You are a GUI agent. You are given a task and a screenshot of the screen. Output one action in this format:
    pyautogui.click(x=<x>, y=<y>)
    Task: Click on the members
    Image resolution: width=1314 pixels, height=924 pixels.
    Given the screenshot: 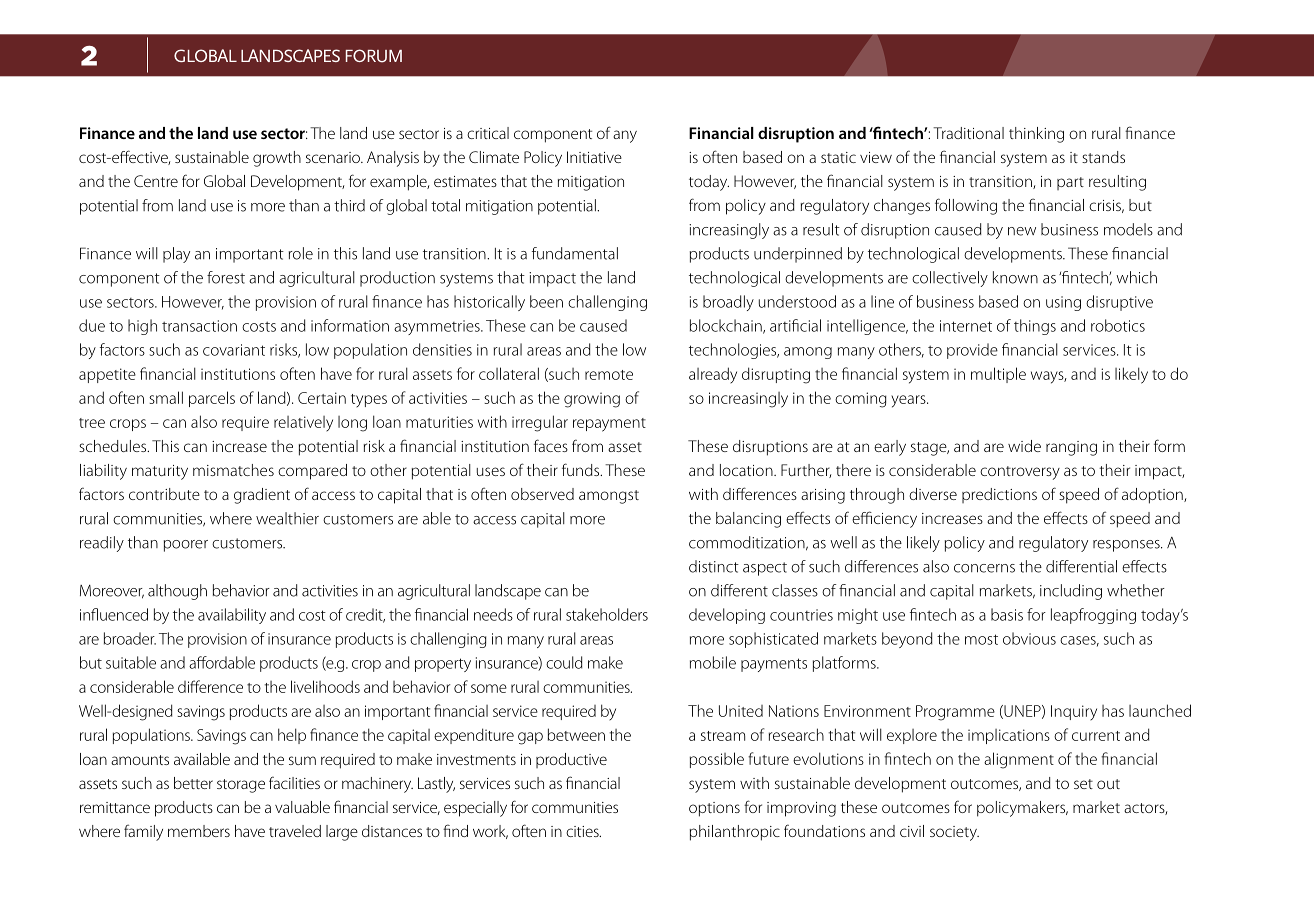 What is the action you would take?
    pyautogui.click(x=199, y=831)
